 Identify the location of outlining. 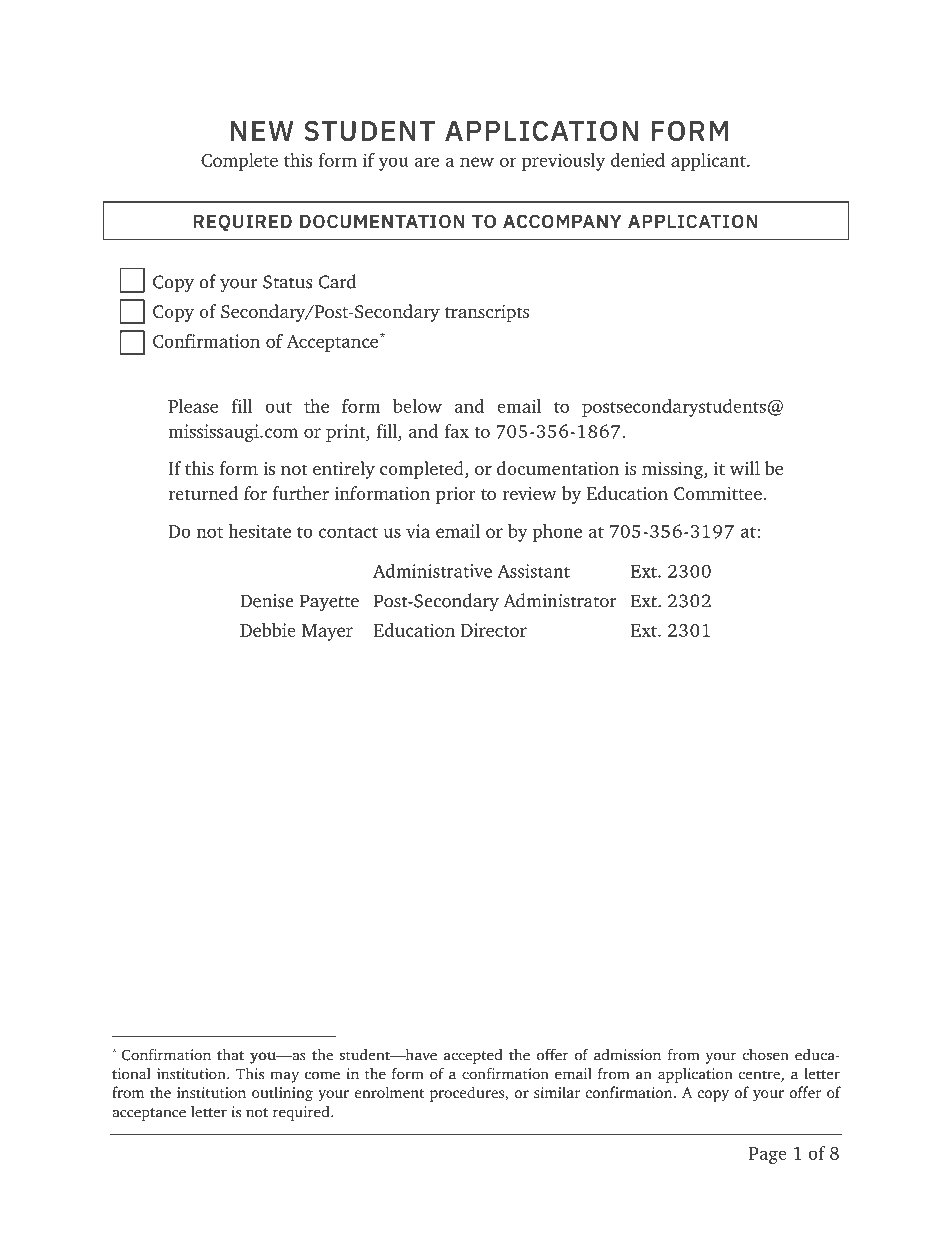
(282, 1094).
